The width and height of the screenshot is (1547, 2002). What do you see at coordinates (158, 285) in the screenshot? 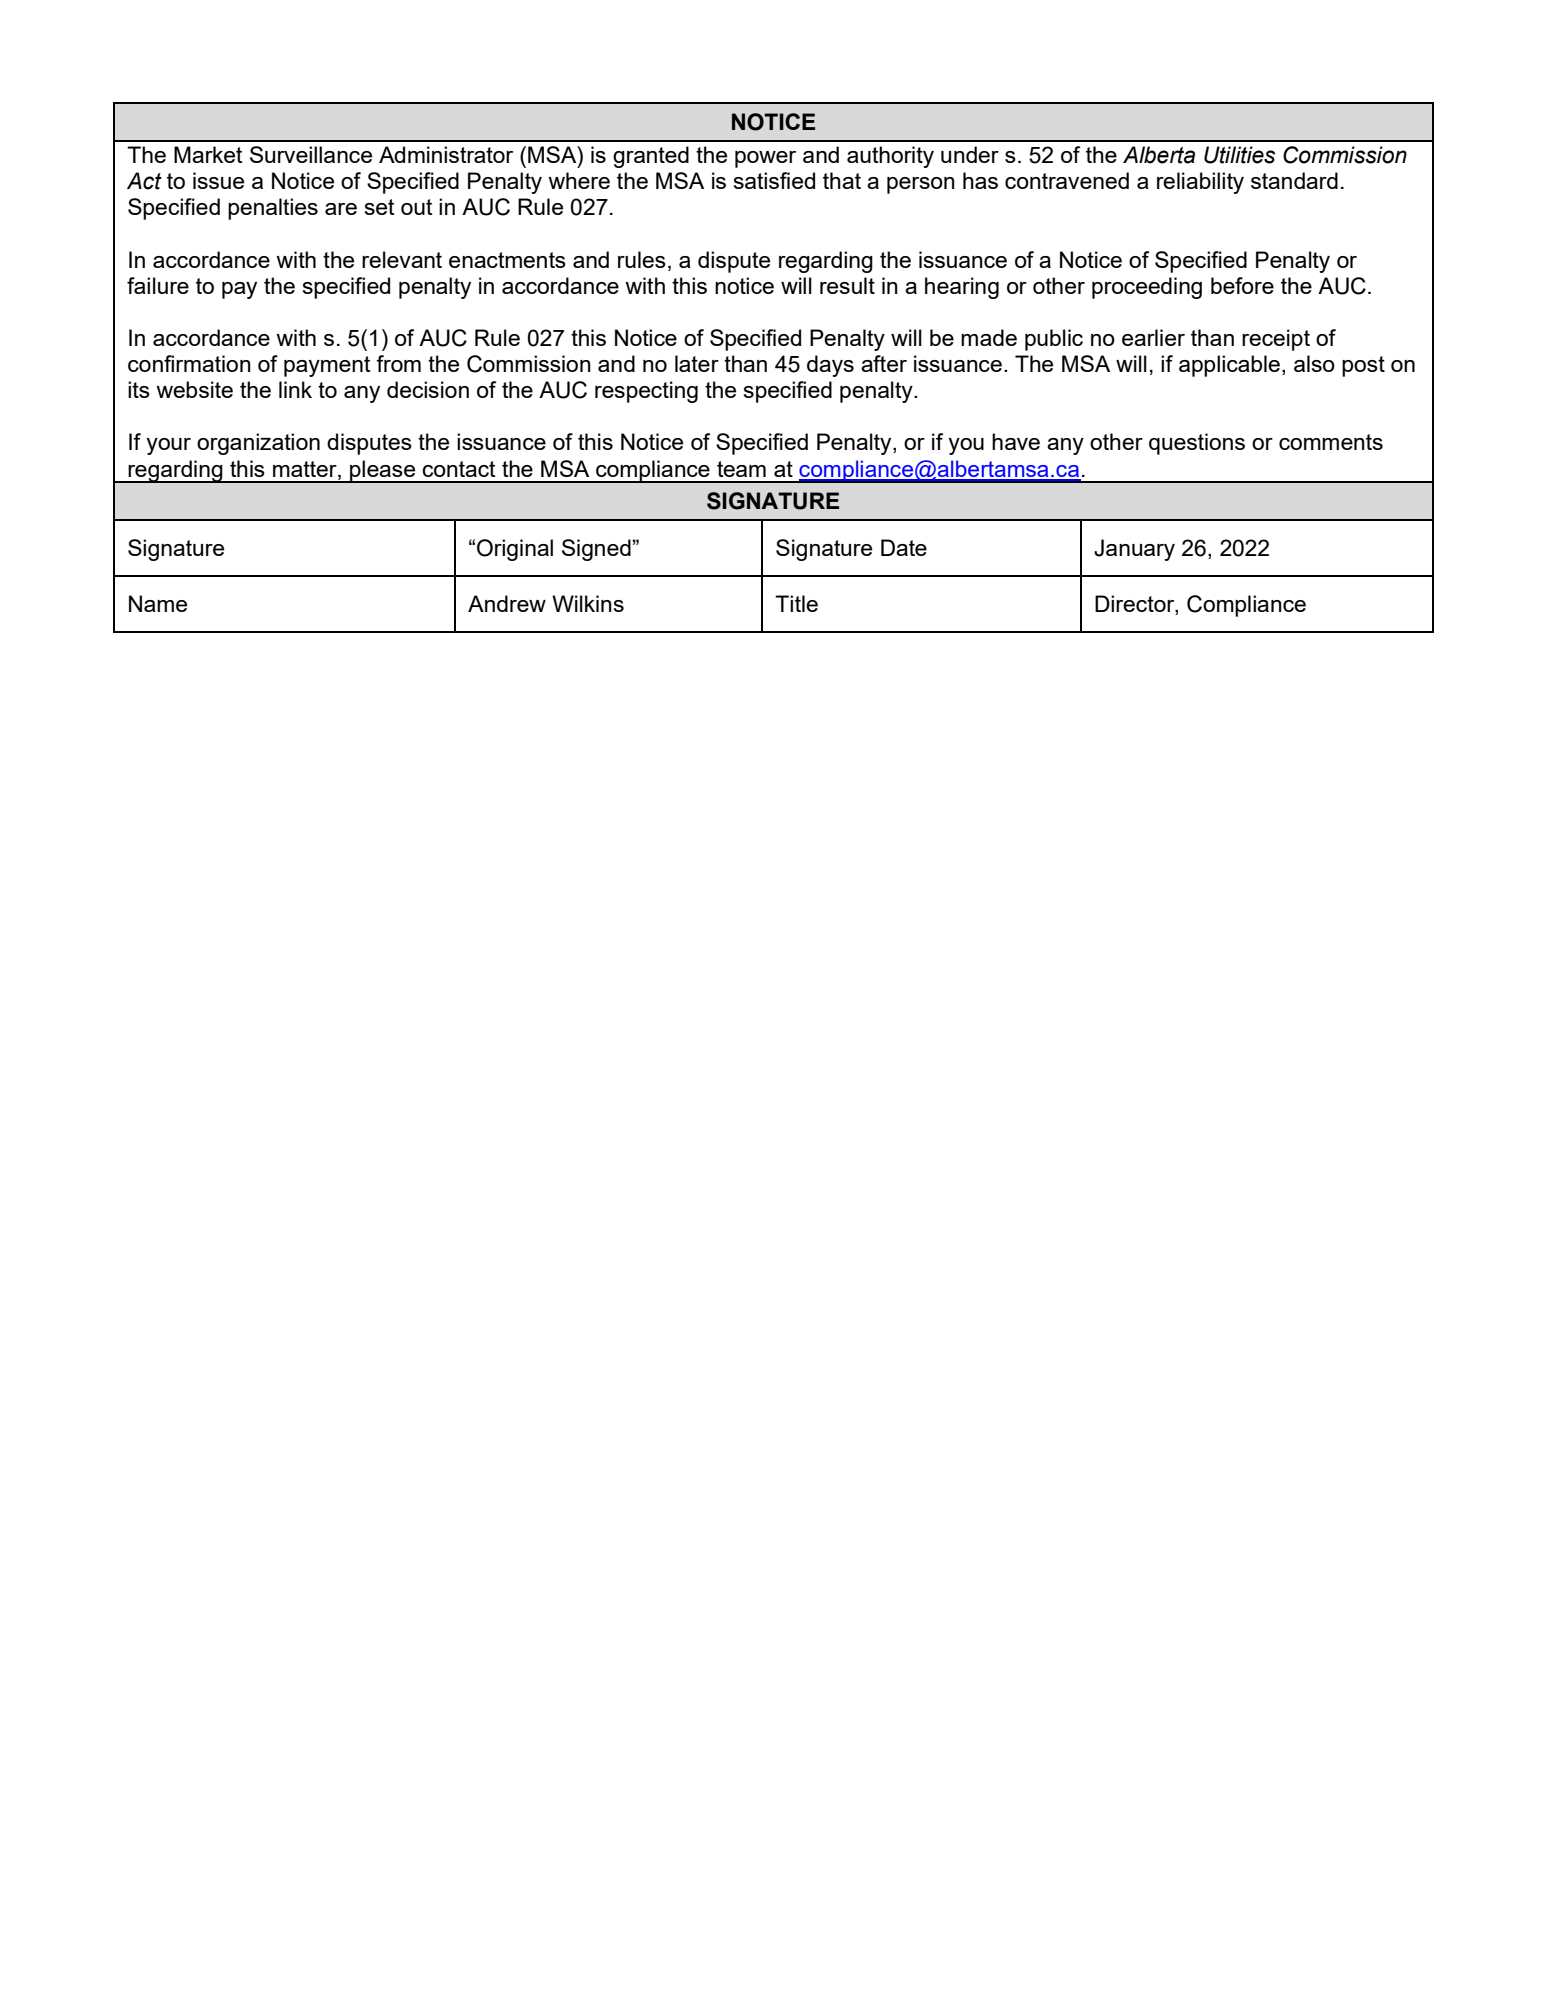
I see `failure` at bounding box center [158, 285].
